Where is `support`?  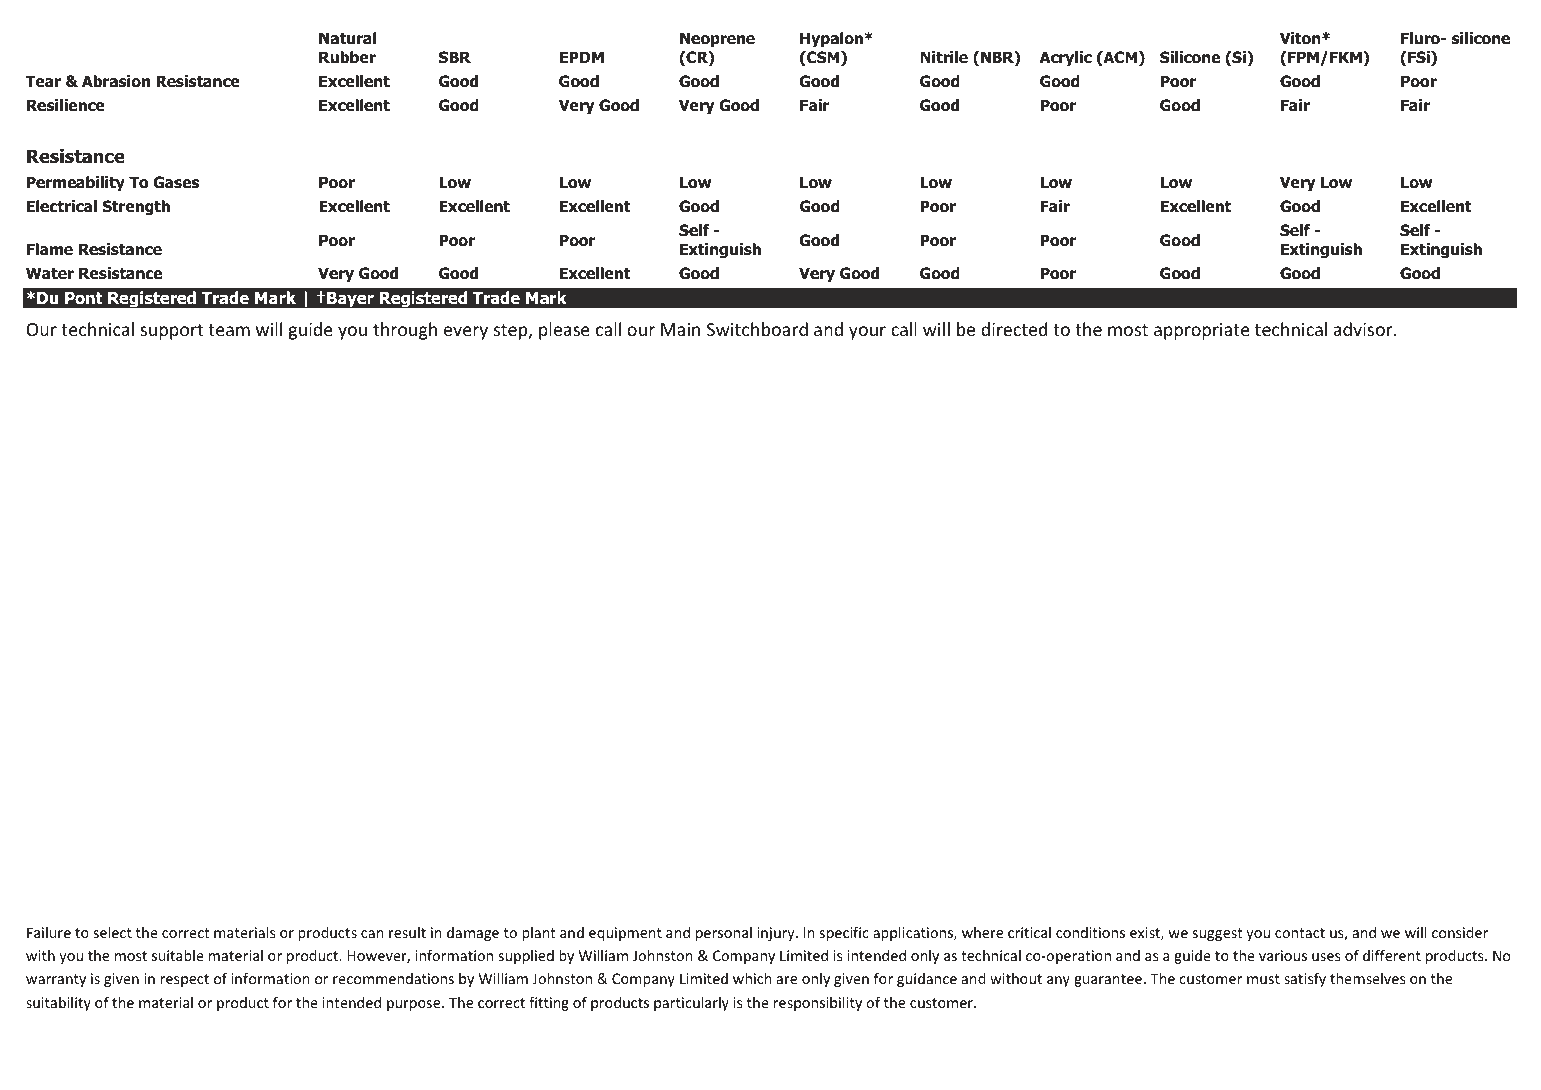
support is located at coordinates (171, 332).
